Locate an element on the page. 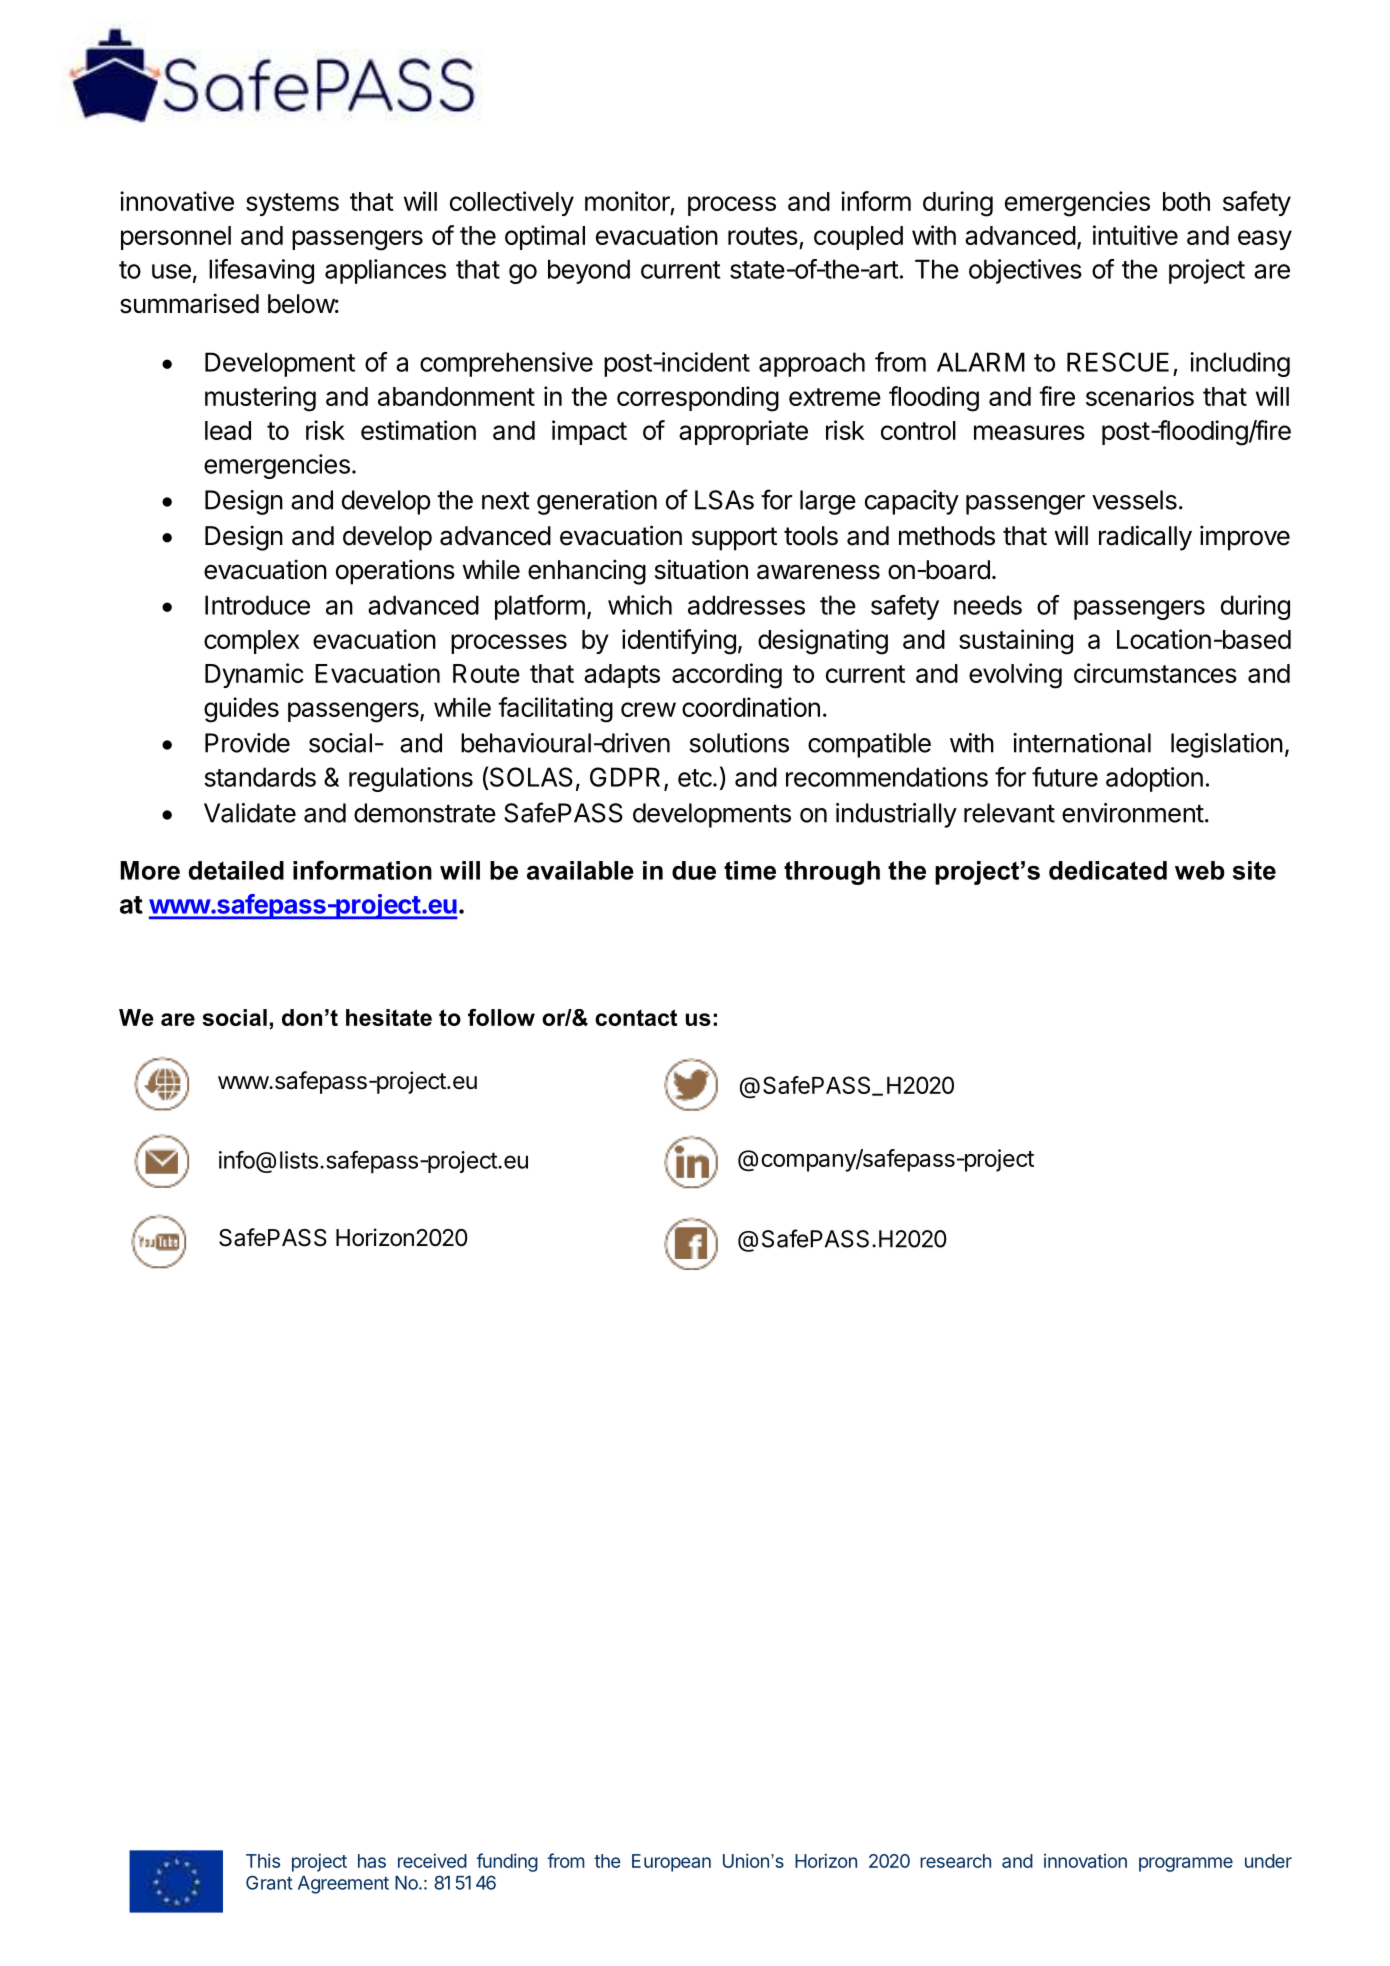  situation is located at coordinates (701, 569).
